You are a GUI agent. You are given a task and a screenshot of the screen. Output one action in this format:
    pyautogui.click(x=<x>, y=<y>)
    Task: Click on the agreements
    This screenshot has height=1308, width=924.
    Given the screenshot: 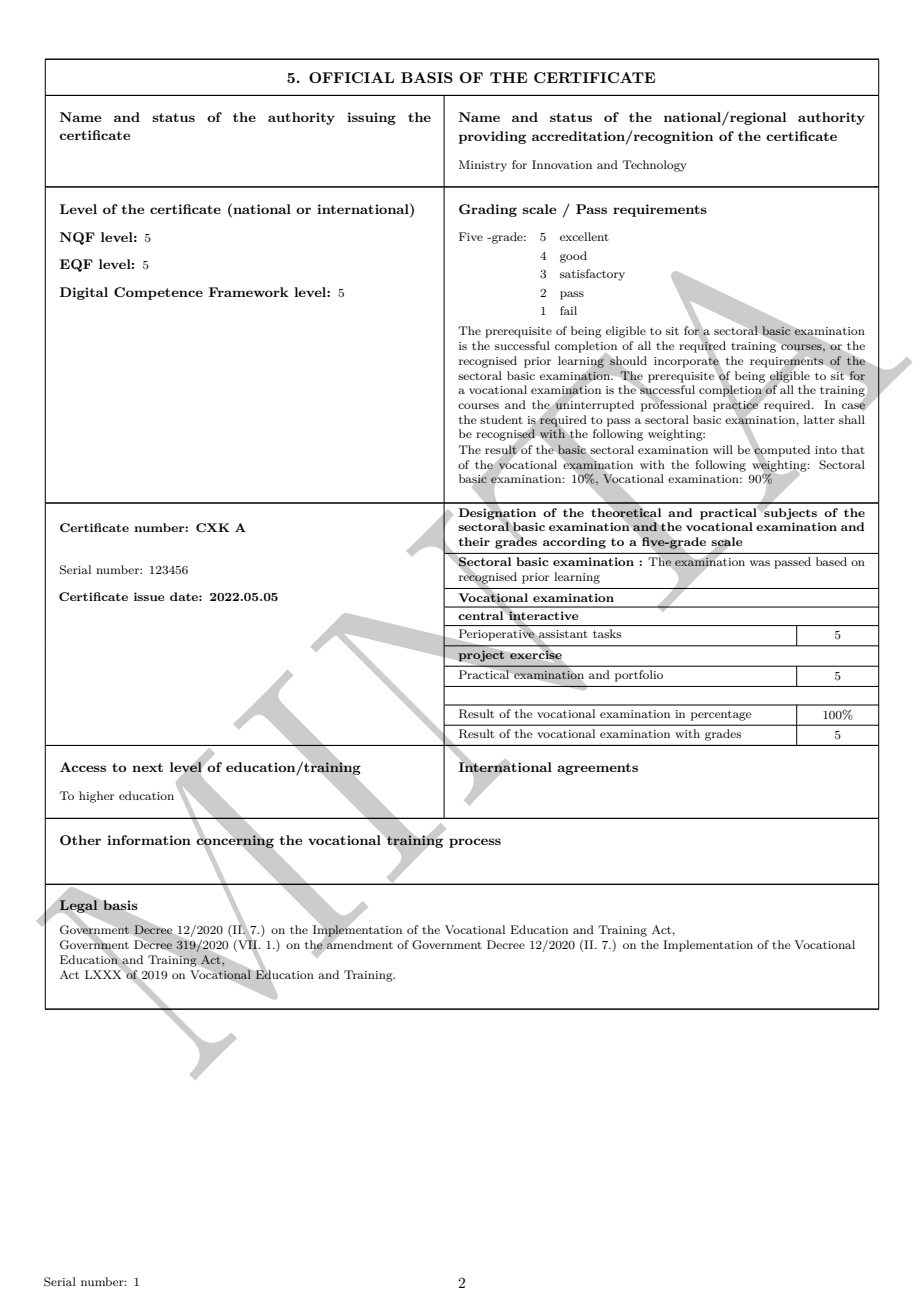 What is the action you would take?
    pyautogui.click(x=597, y=769)
